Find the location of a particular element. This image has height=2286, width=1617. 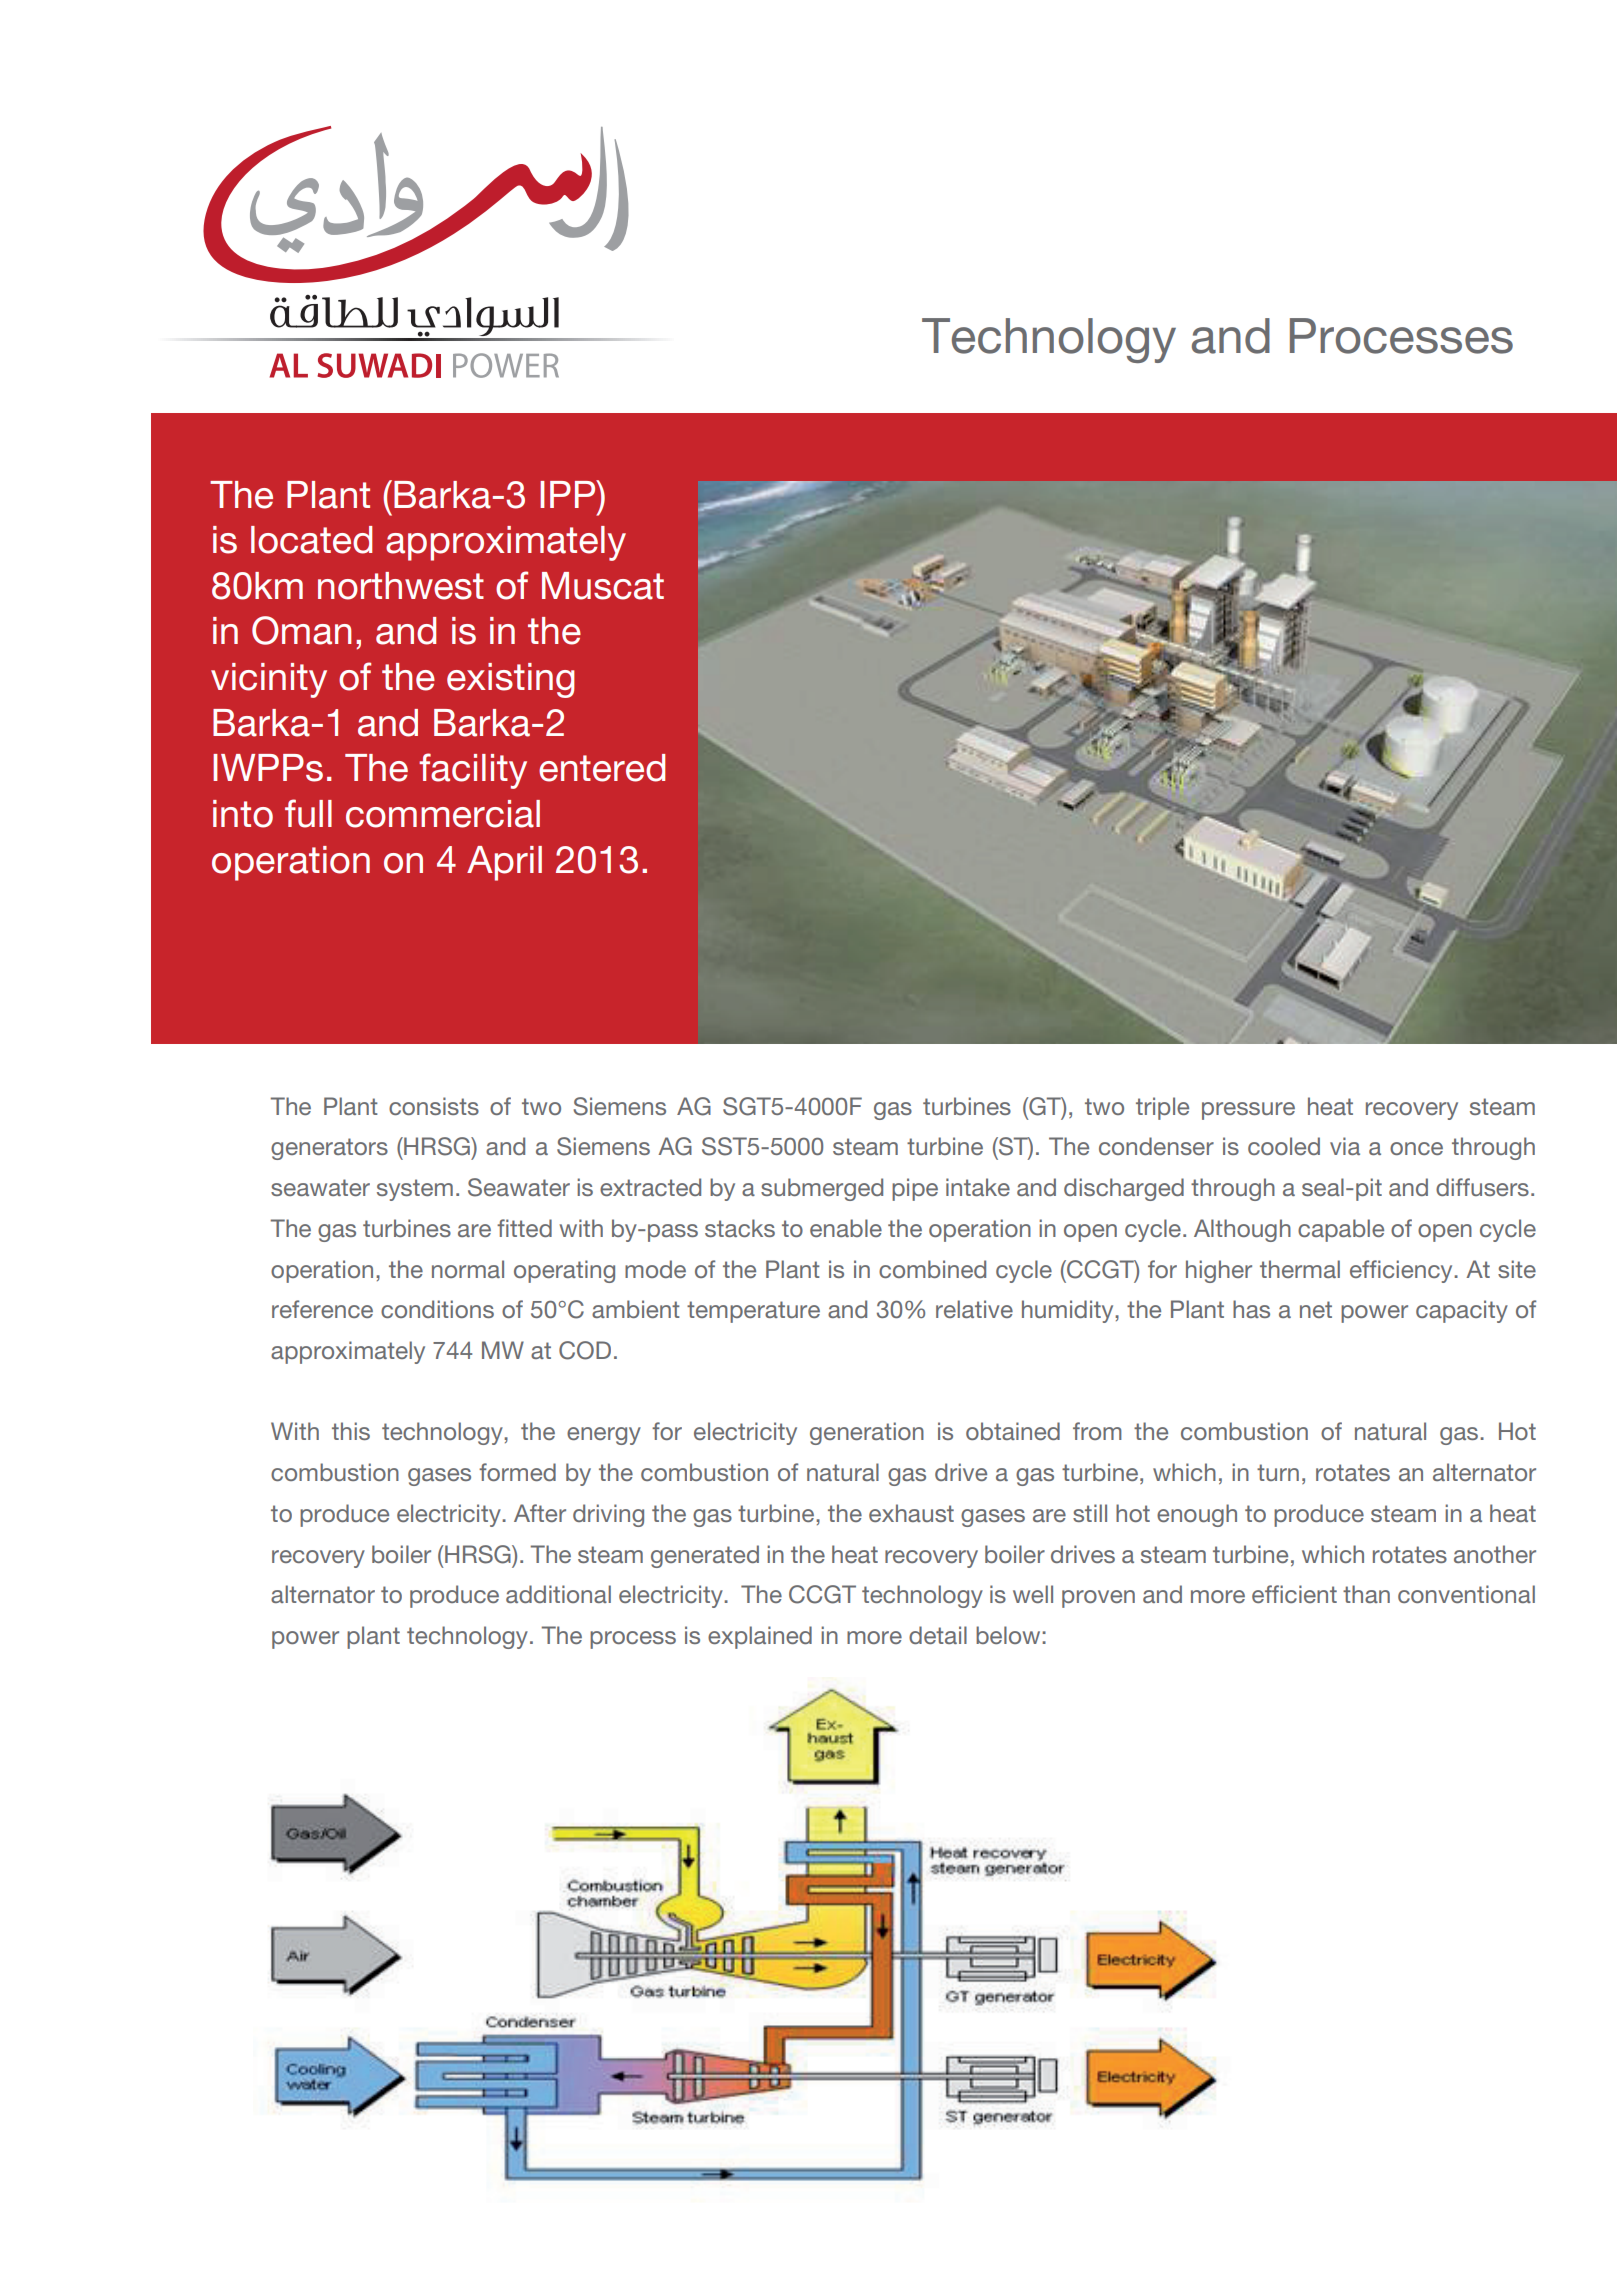

northwest is located at coordinates (401, 586).
